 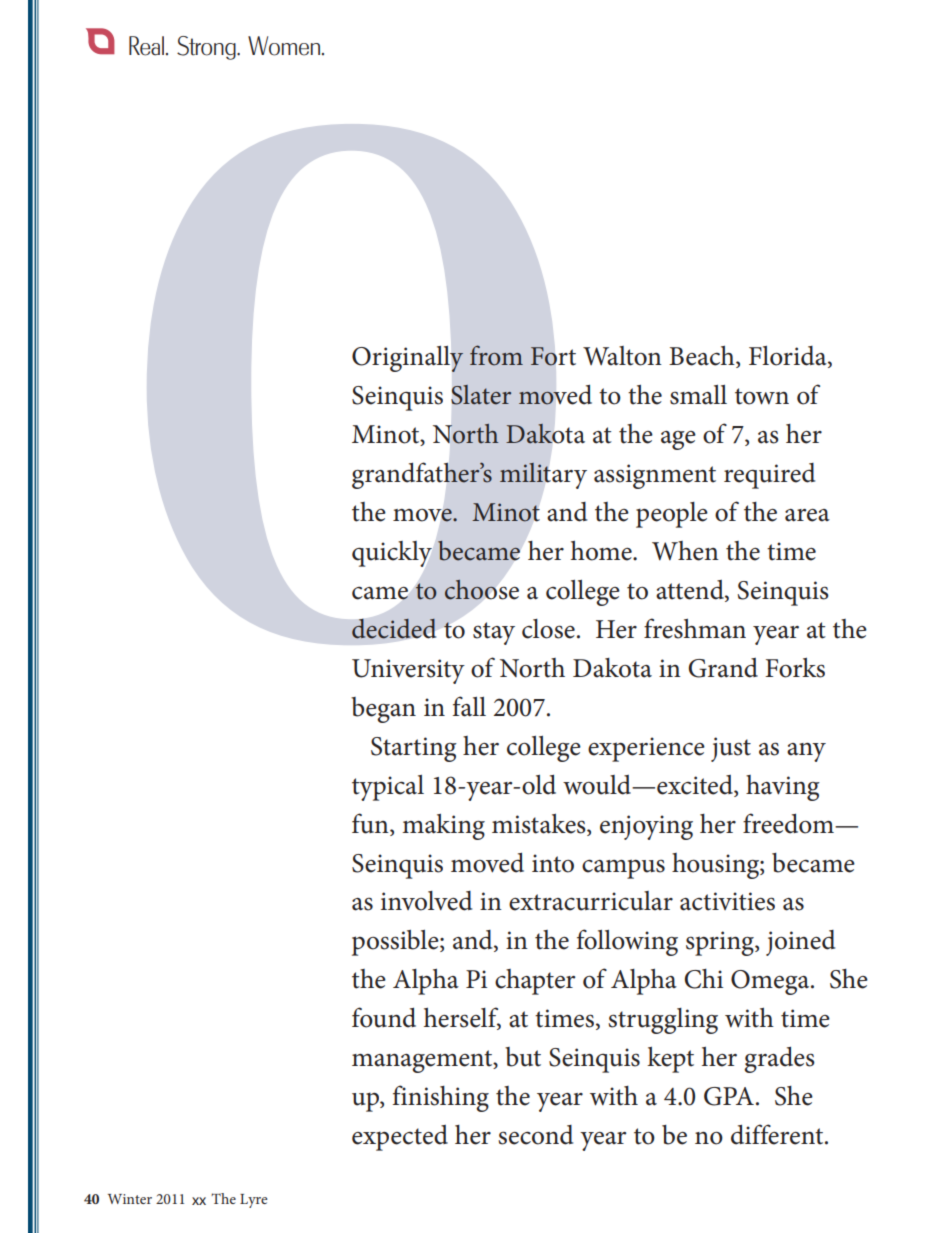 I want to click on Strong, so click(x=207, y=48).
